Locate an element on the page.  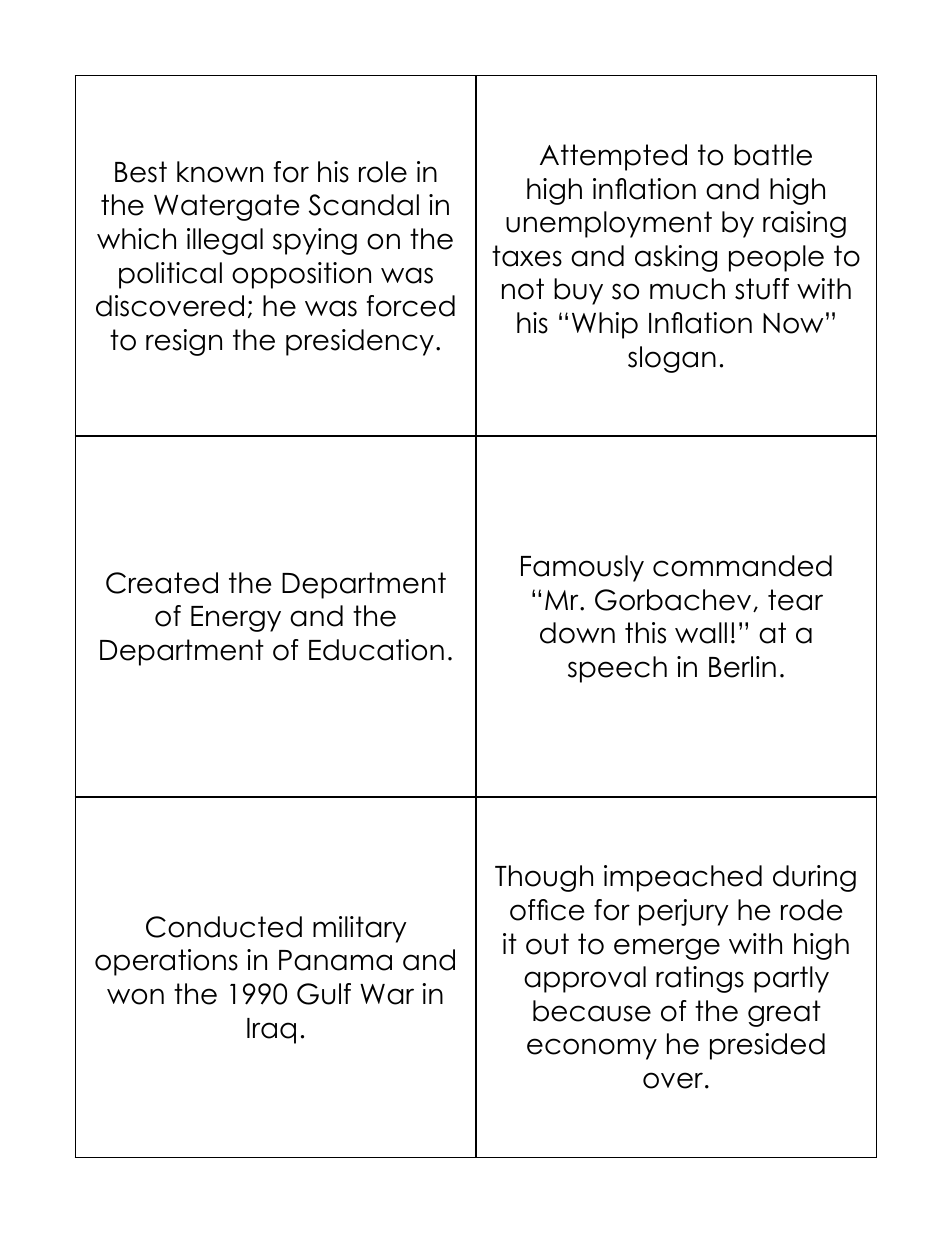
battle is located at coordinates (773, 155).
